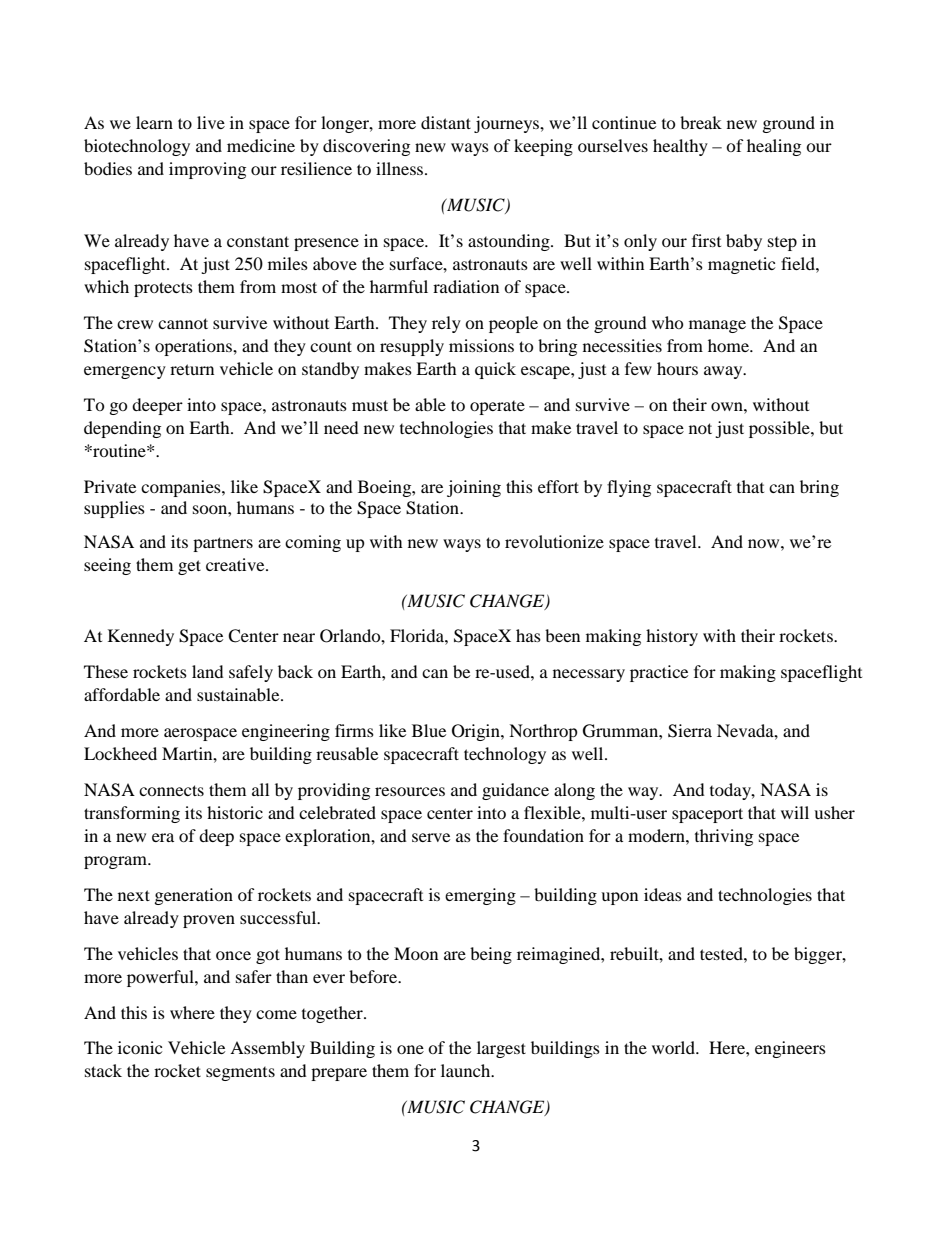 Image resolution: width=952 pixels, height=1233 pixels. Describe the element at coordinates (774, 147) in the image. I see `healing` at that location.
